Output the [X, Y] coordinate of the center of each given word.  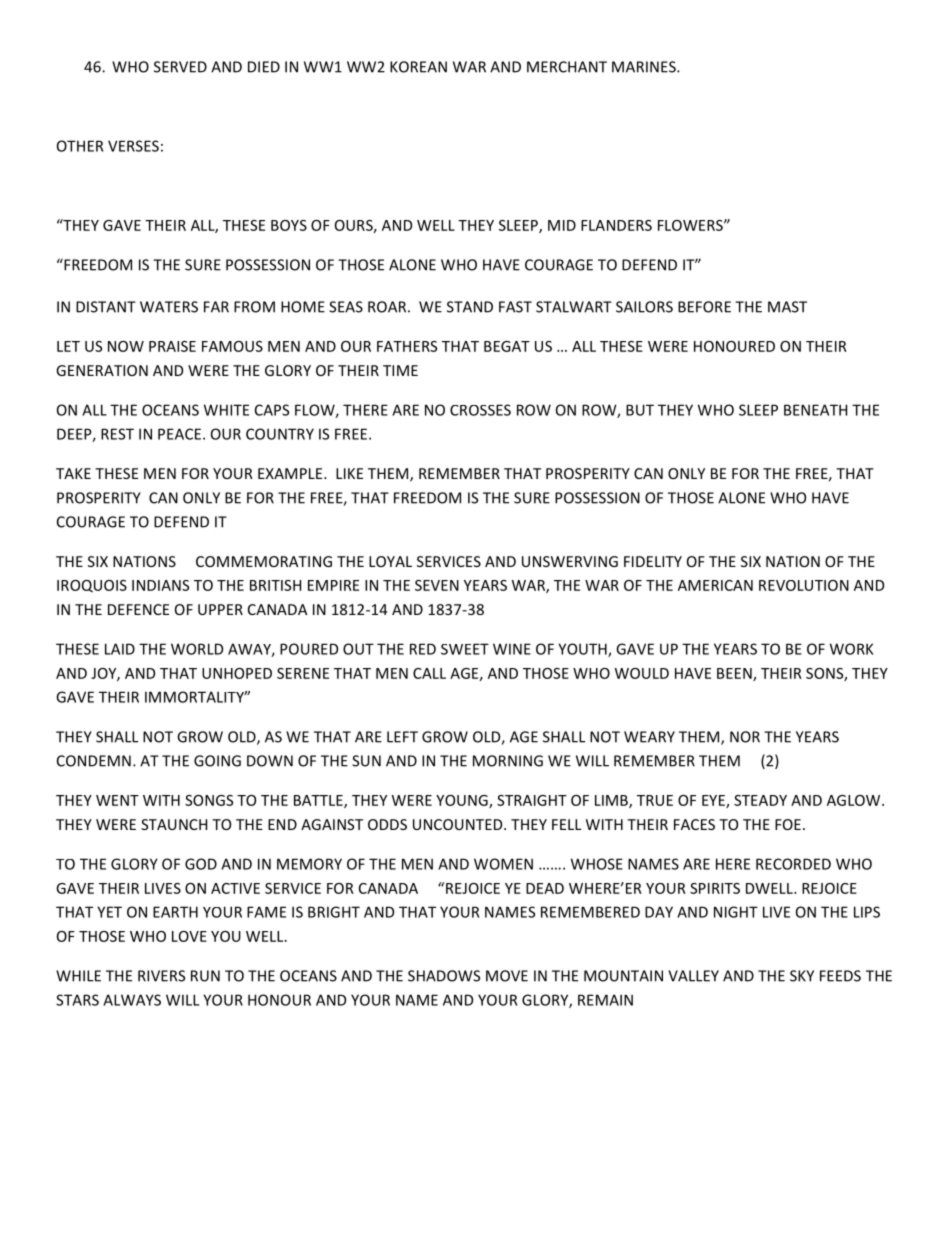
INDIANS [160, 585]
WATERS [169, 307]
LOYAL [390, 561]
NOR [745, 737]
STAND [470, 307]
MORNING [508, 761]
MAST [787, 307]
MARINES [645, 67]
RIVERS [161, 976]
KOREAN [418, 67]
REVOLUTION [804, 585]
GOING [217, 761]
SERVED [180, 67]
